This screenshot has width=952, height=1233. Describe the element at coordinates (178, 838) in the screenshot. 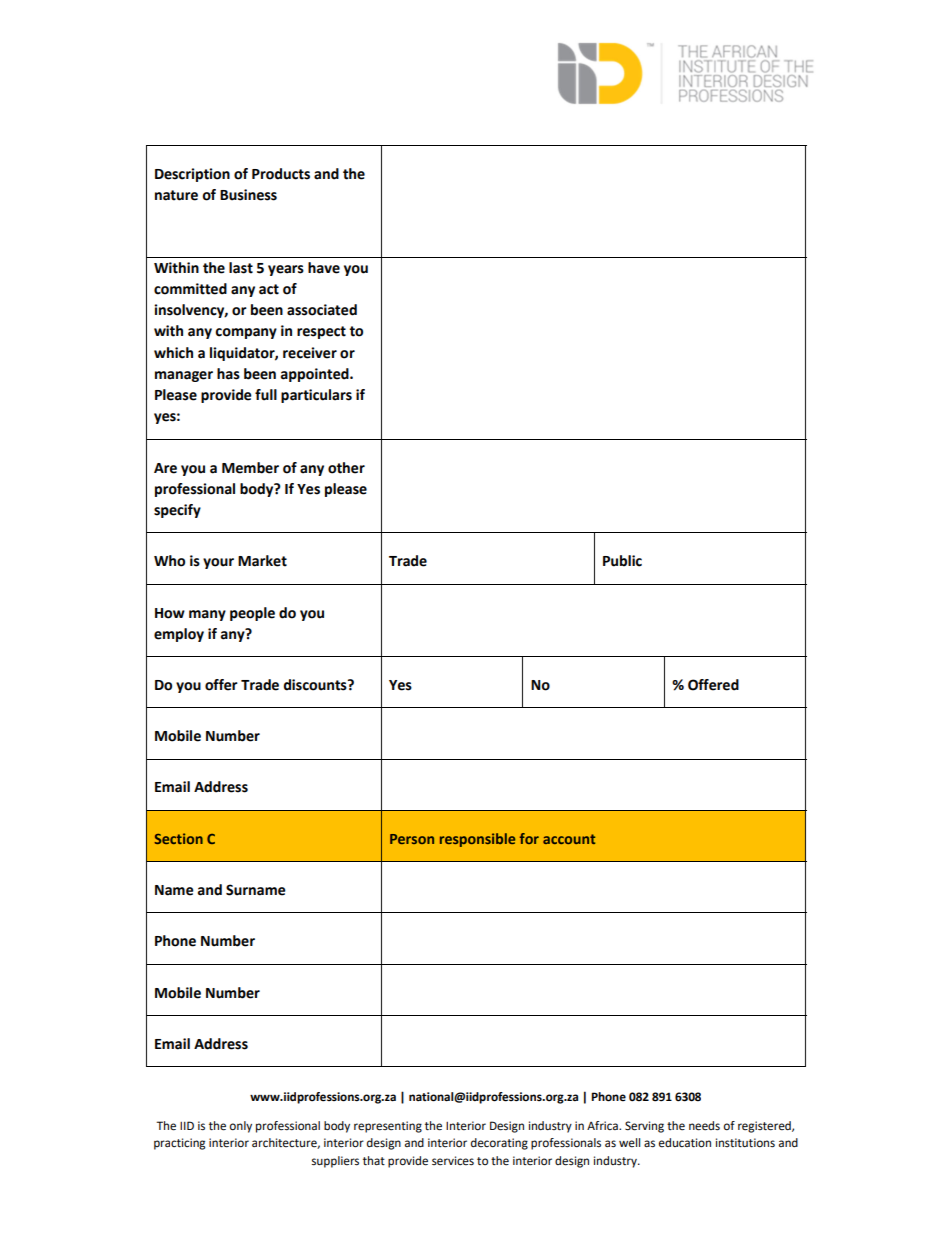

I see `Section` at that location.
